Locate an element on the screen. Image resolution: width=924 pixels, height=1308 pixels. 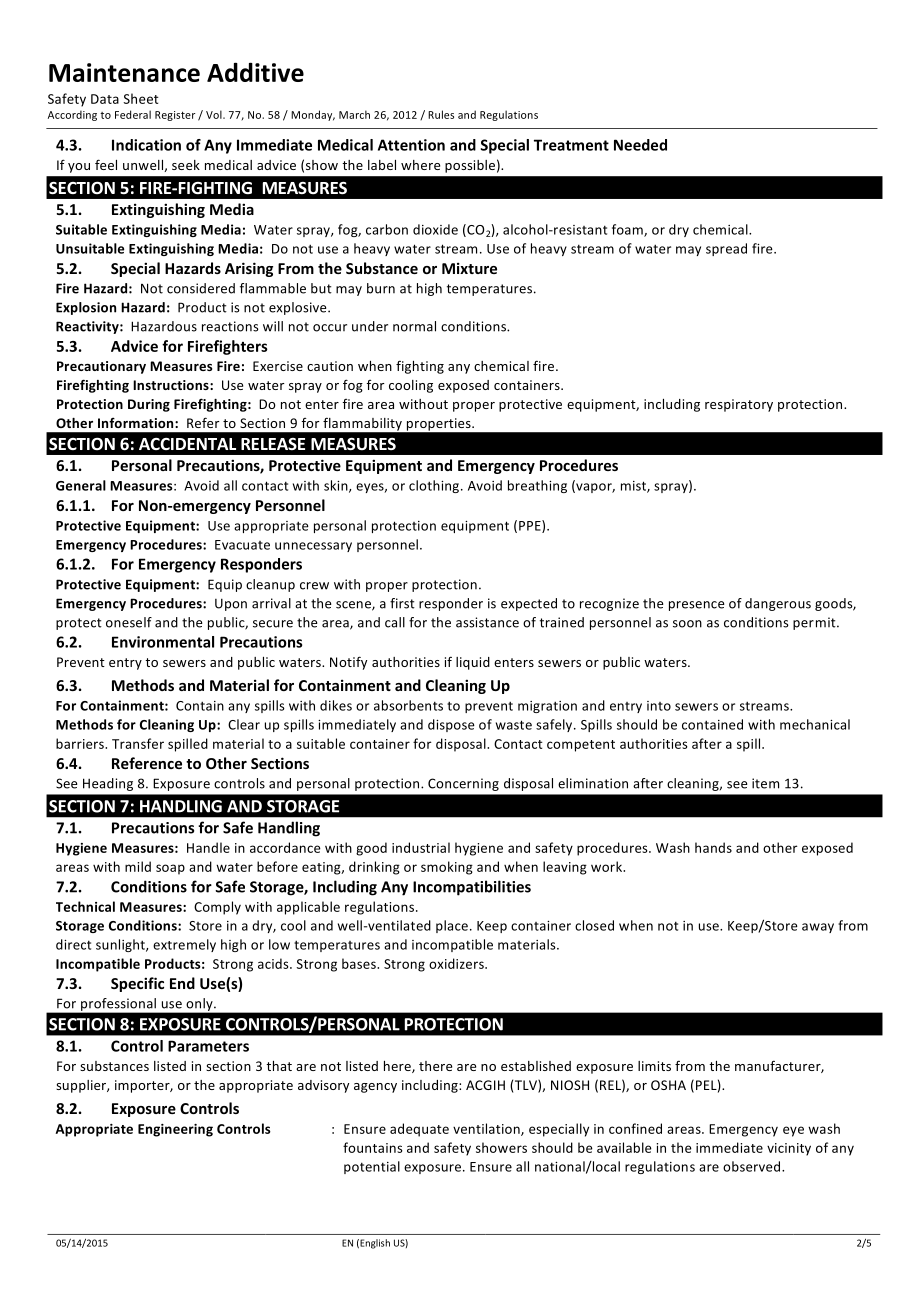
observed is located at coordinates (753, 1166).
